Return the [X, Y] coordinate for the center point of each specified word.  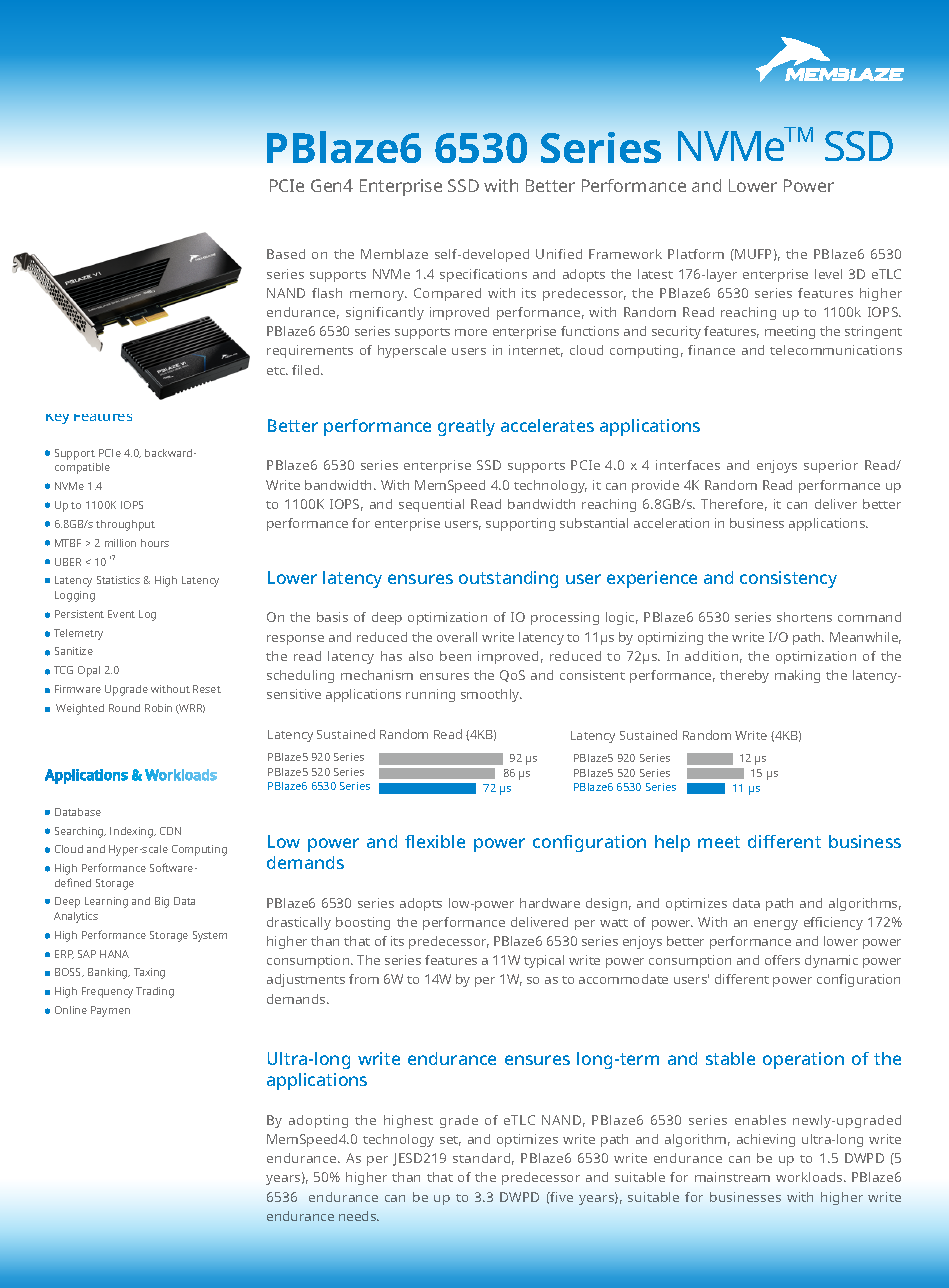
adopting [318, 1121]
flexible [435, 841]
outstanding [508, 579]
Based [286, 254]
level [828, 274]
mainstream [732, 1177]
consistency [788, 579]
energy [776, 925]
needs [359, 1216]
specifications [483, 275]
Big [162, 902]
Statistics [118, 580]
